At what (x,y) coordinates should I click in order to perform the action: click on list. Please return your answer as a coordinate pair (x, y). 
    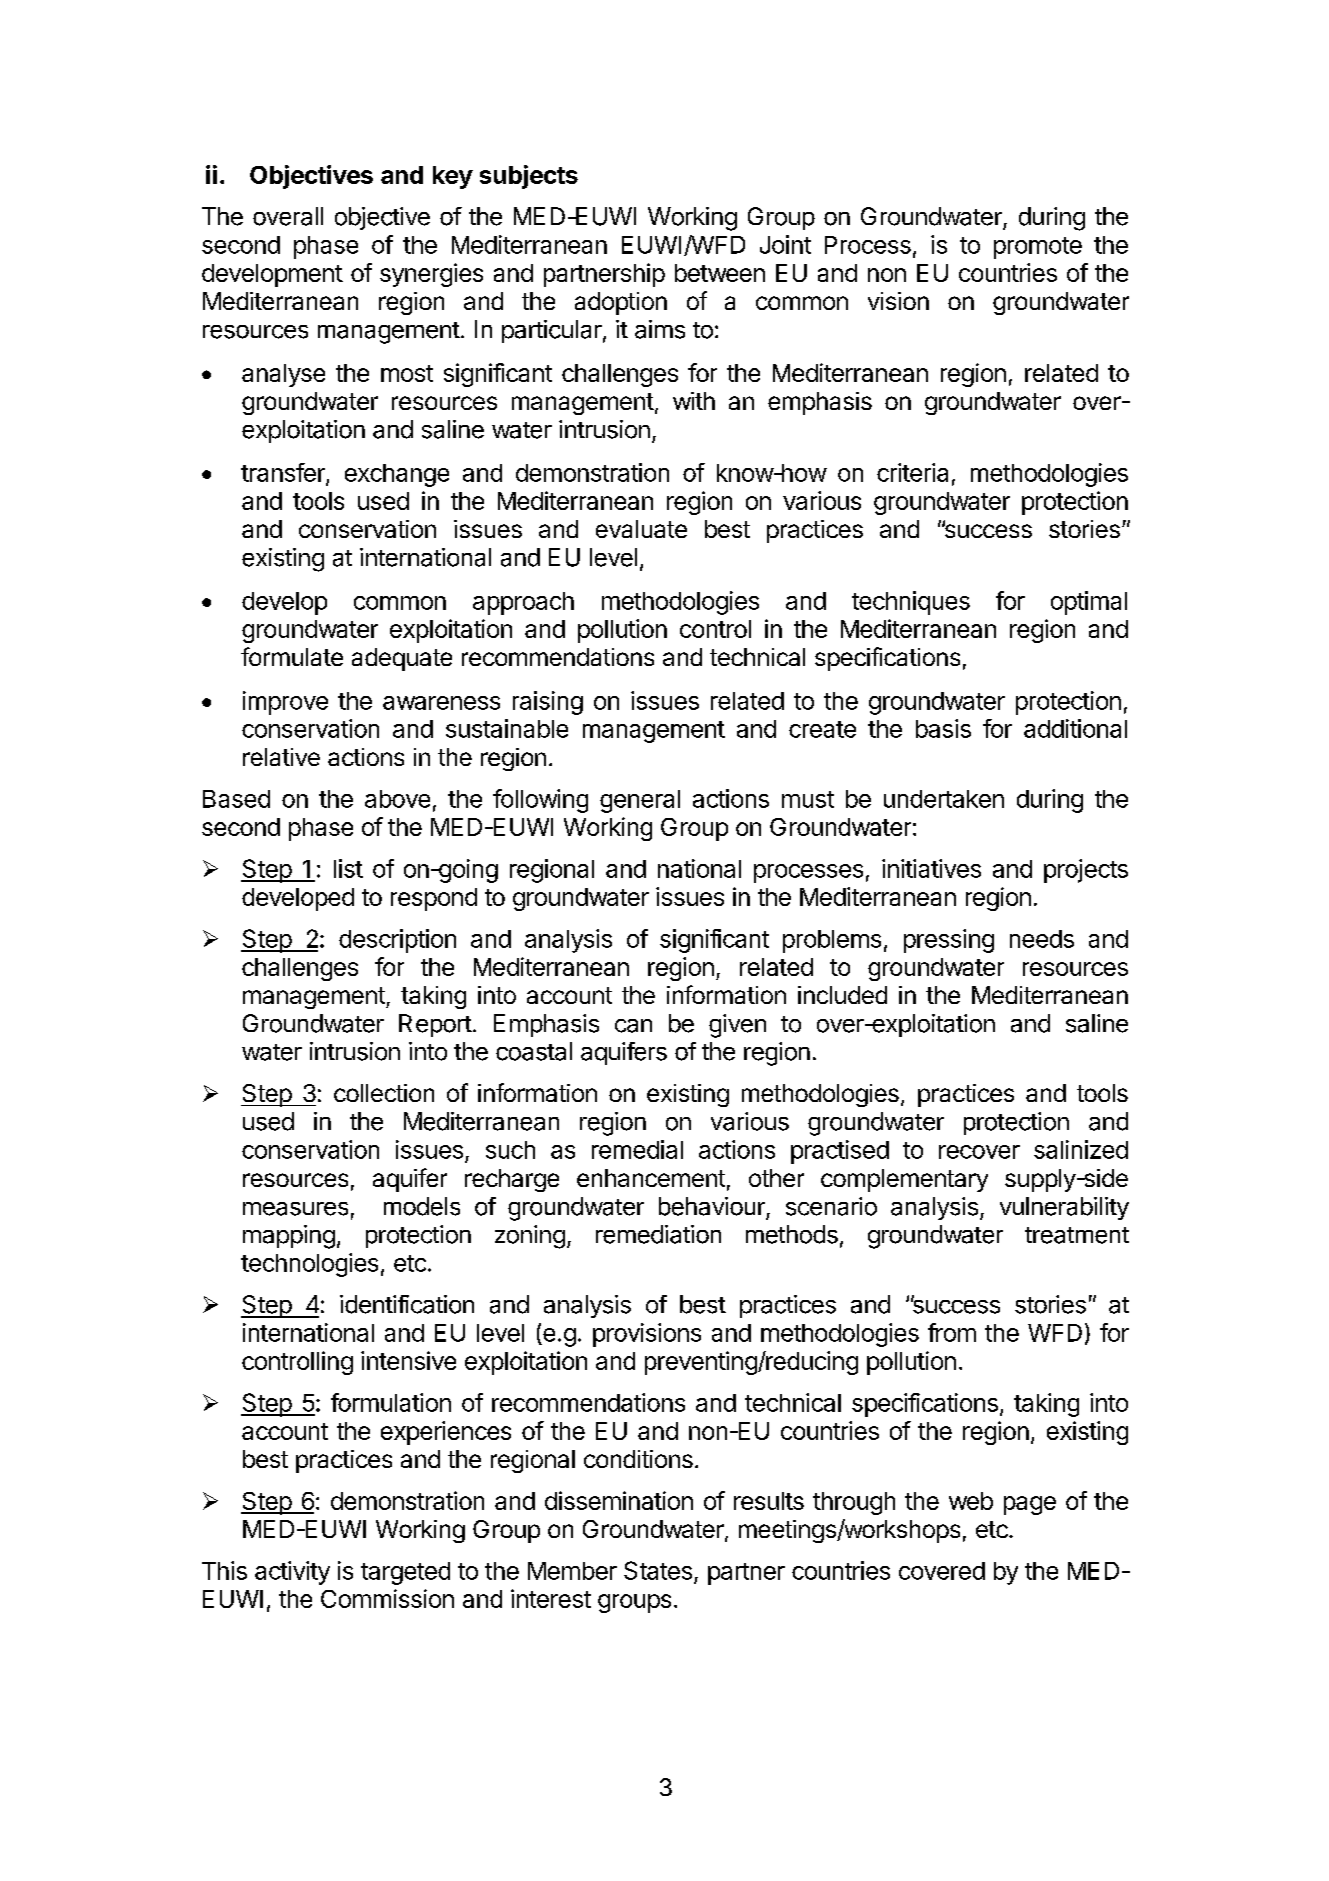
    Looking at the image, I should click on (348, 868).
